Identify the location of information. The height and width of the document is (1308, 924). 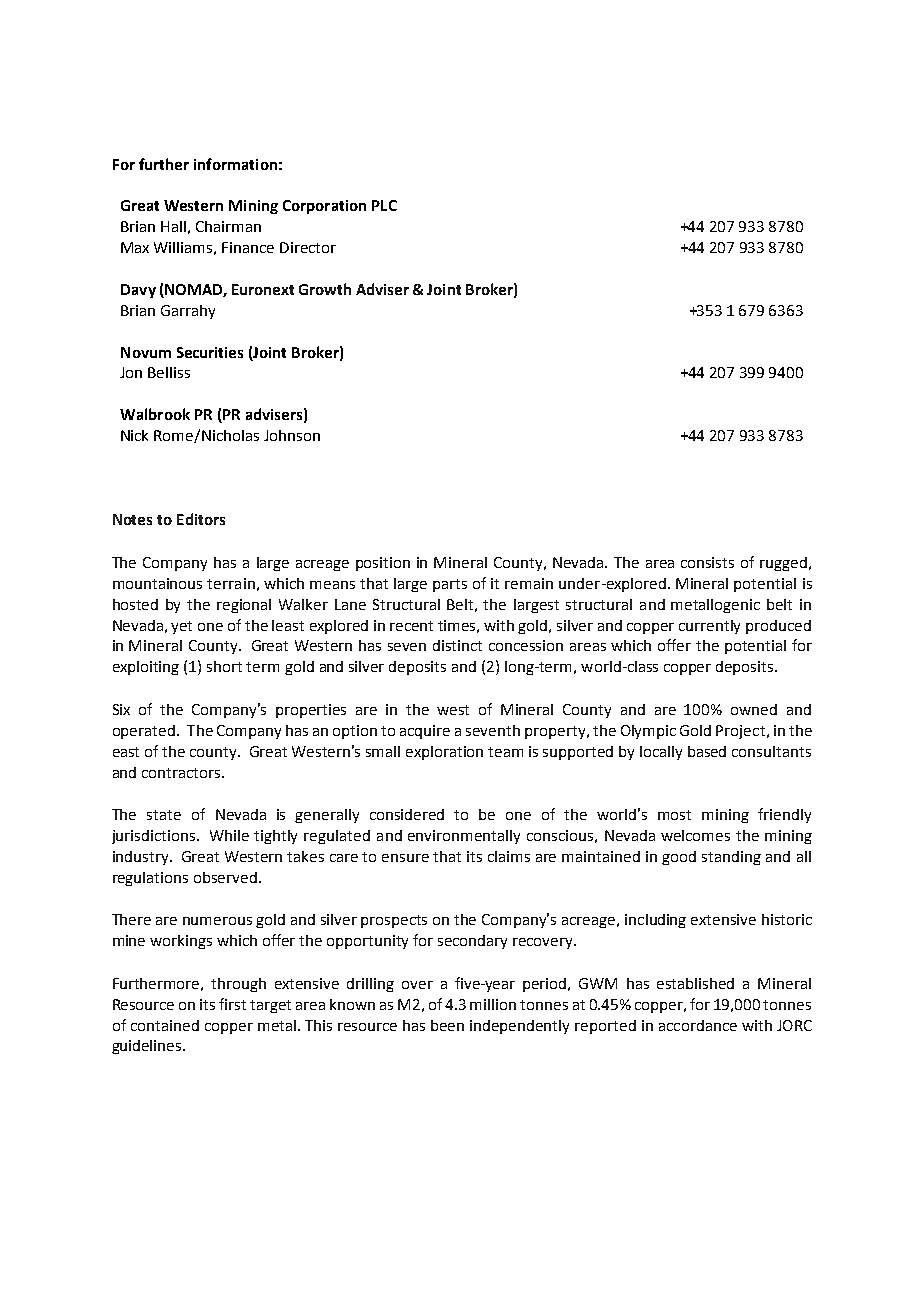
(235, 164).
